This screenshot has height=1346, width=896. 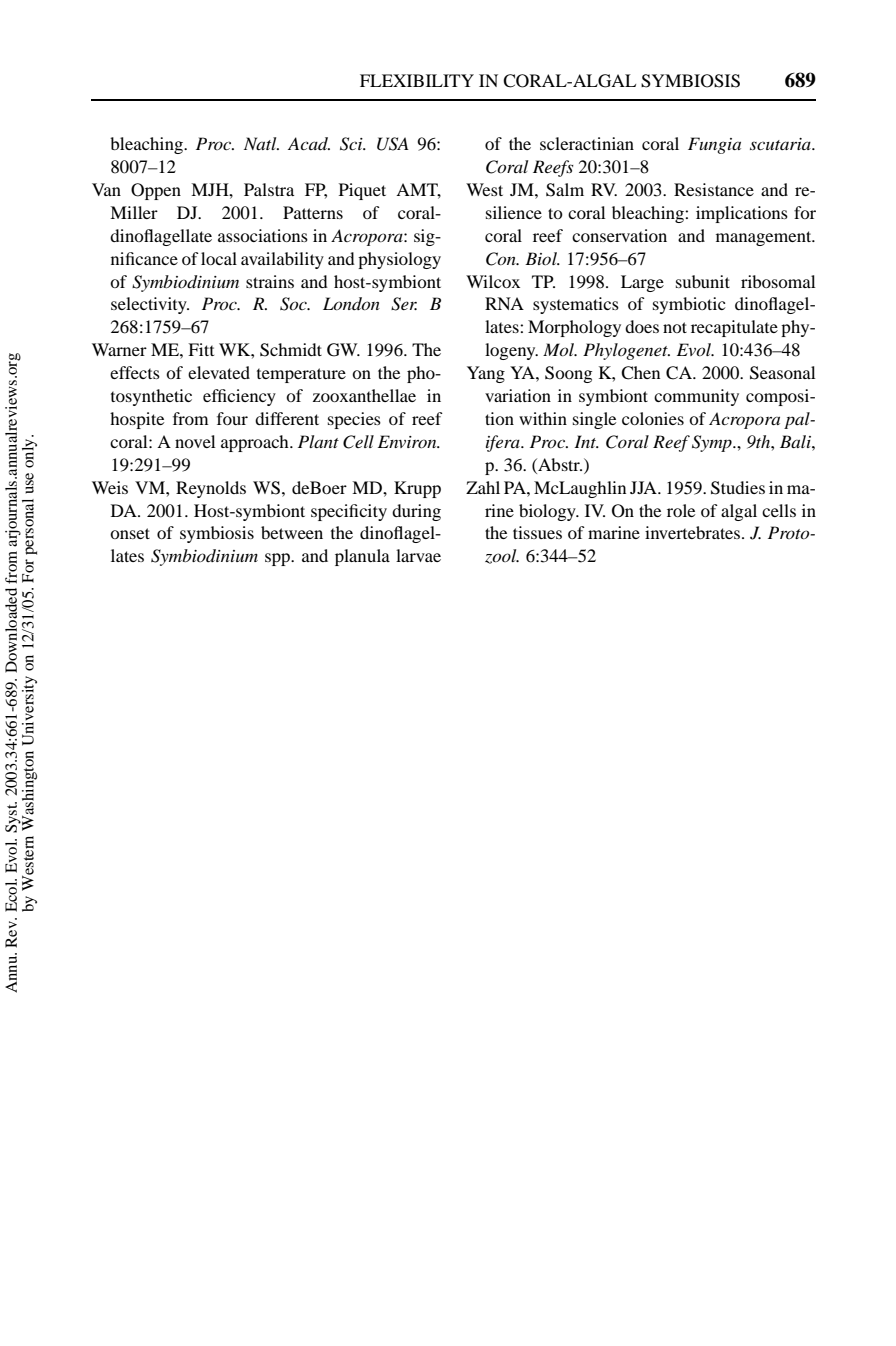 What do you see at coordinates (261, 143) in the screenshot?
I see `Natl` at bounding box center [261, 143].
